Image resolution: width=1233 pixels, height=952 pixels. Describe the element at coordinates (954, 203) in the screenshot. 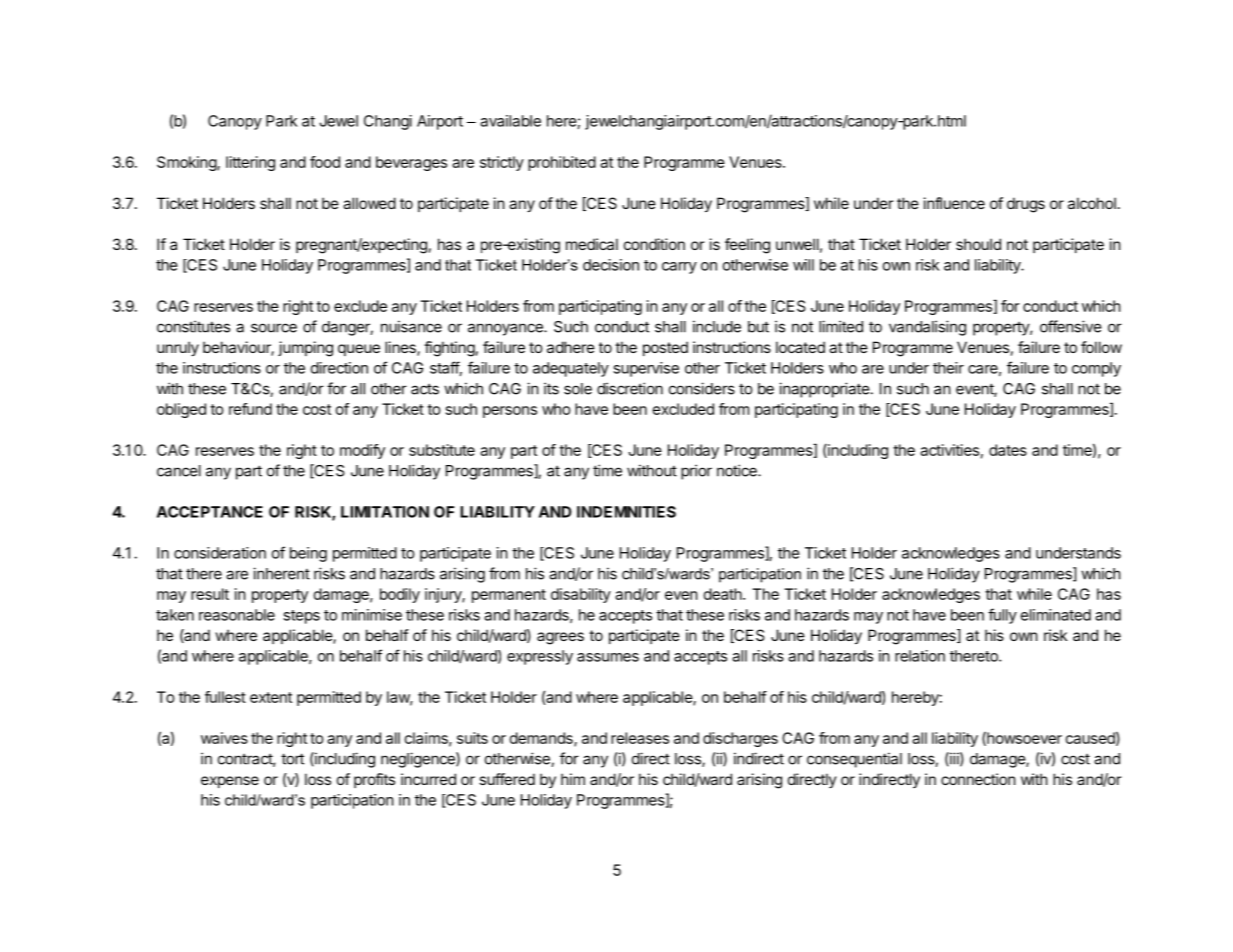

I see `influence` at that location.
